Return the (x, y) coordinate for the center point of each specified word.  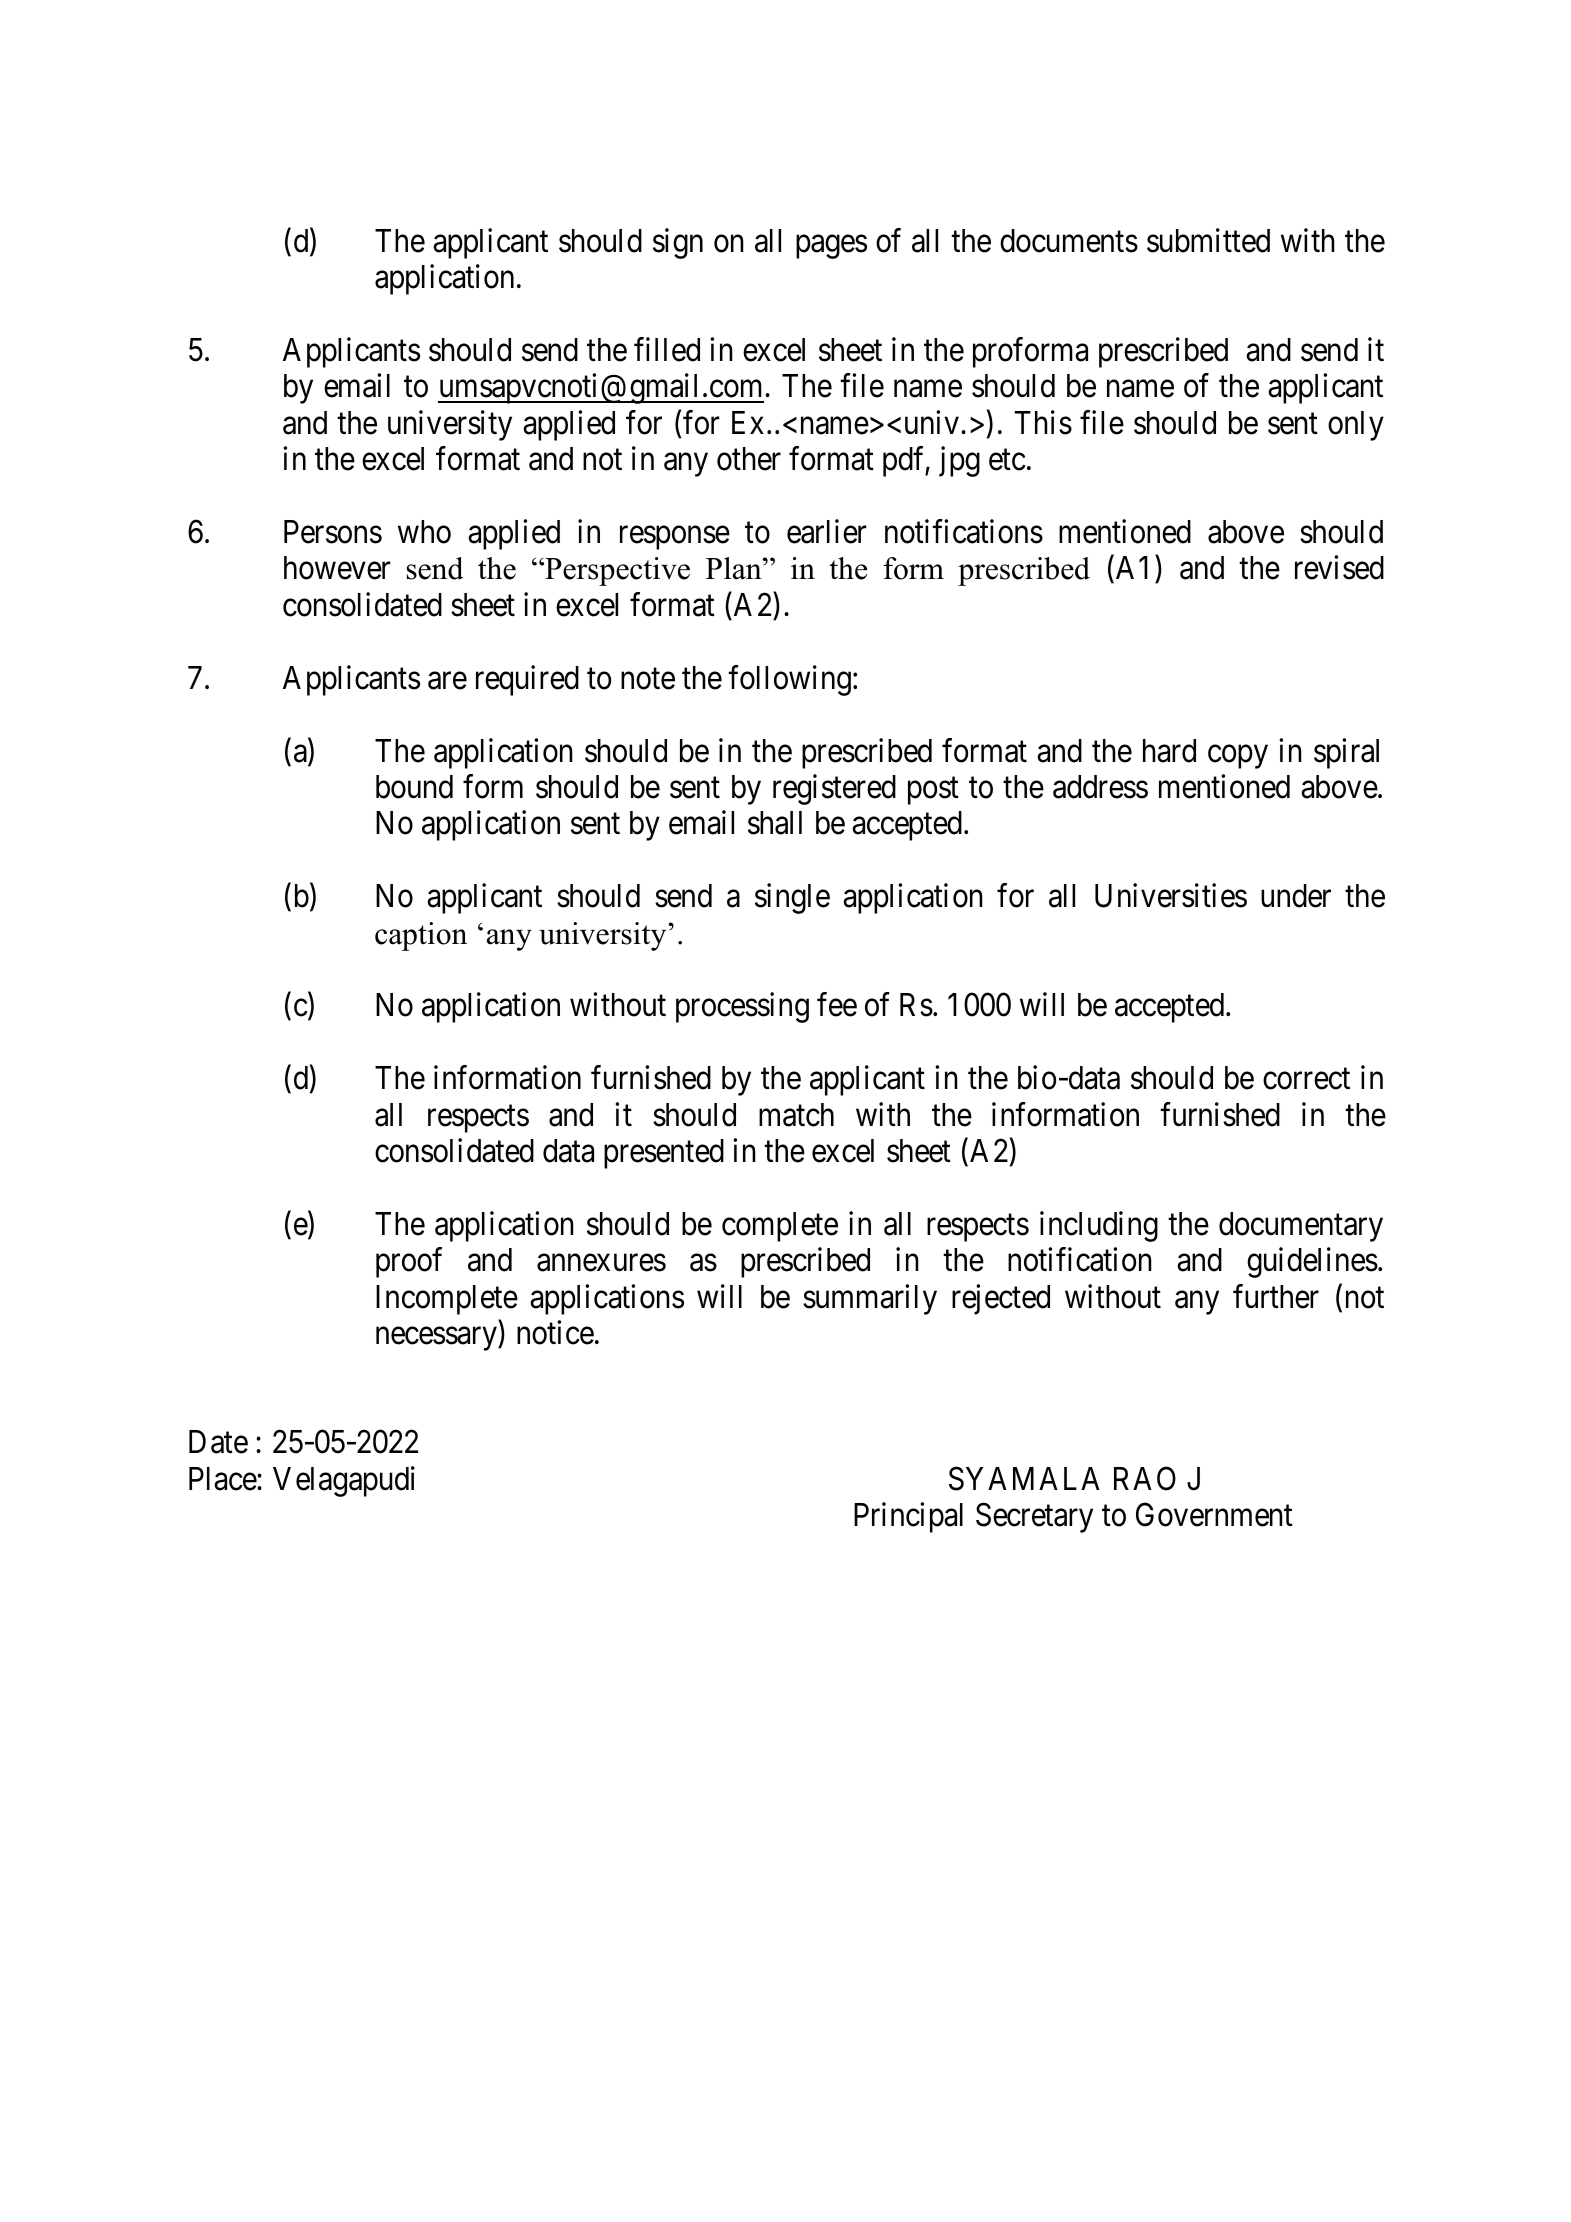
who (424, 532)
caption (421, 936)
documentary (1301, 1227)
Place (223, 1479)
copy (1238, 757)
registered (834, 789)
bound (414, 787)
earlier (827, 531)
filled (667, 349)
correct (1306, 1079)
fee (837, 1005)
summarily (870, 1299)
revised (1339, 568)
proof (409, 1263)
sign (678, 243)
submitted (1208, 240)
